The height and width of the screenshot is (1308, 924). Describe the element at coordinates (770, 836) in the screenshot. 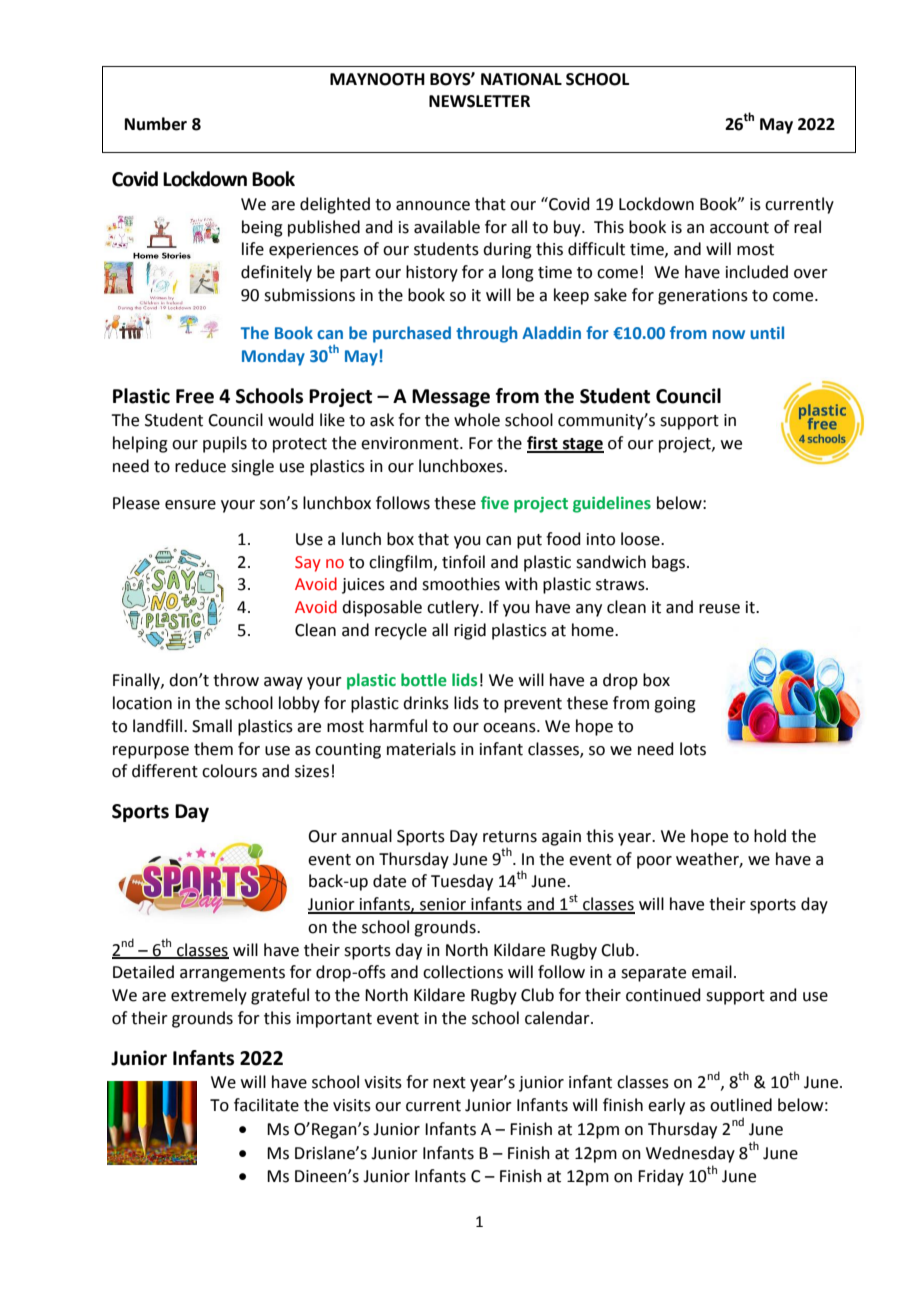

I see `hold` at that location.
